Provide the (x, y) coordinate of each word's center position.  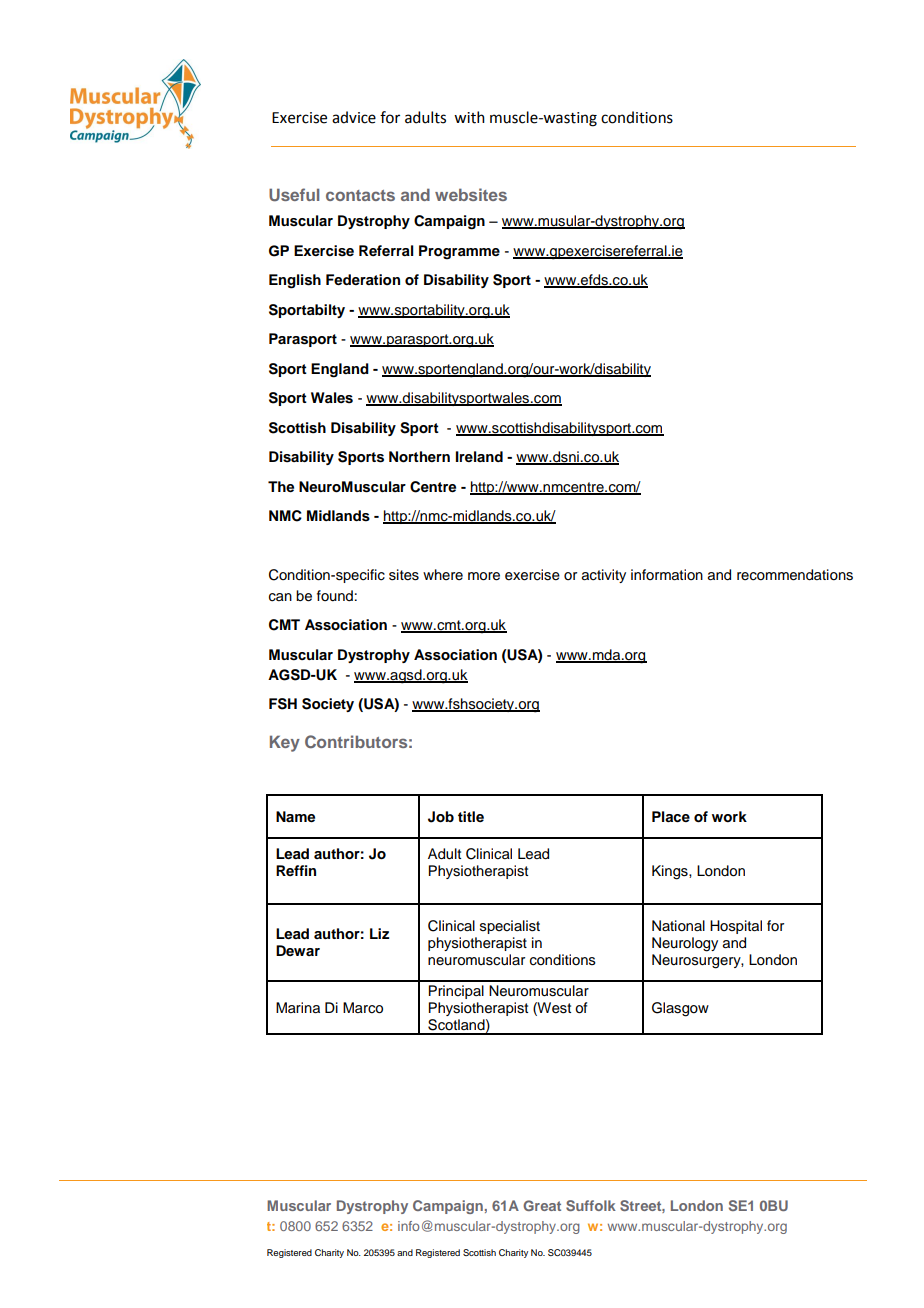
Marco (363, 1008)
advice (354, 117)
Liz (379, 933)
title (471, 816)
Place (671, 816)
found (335, 596)
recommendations (795, 575)
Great (542, 1205)
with (469, 117)
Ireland (479, 456)
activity (604, 576)
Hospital (736, 927)
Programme (459, 252)
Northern (419, 457)
